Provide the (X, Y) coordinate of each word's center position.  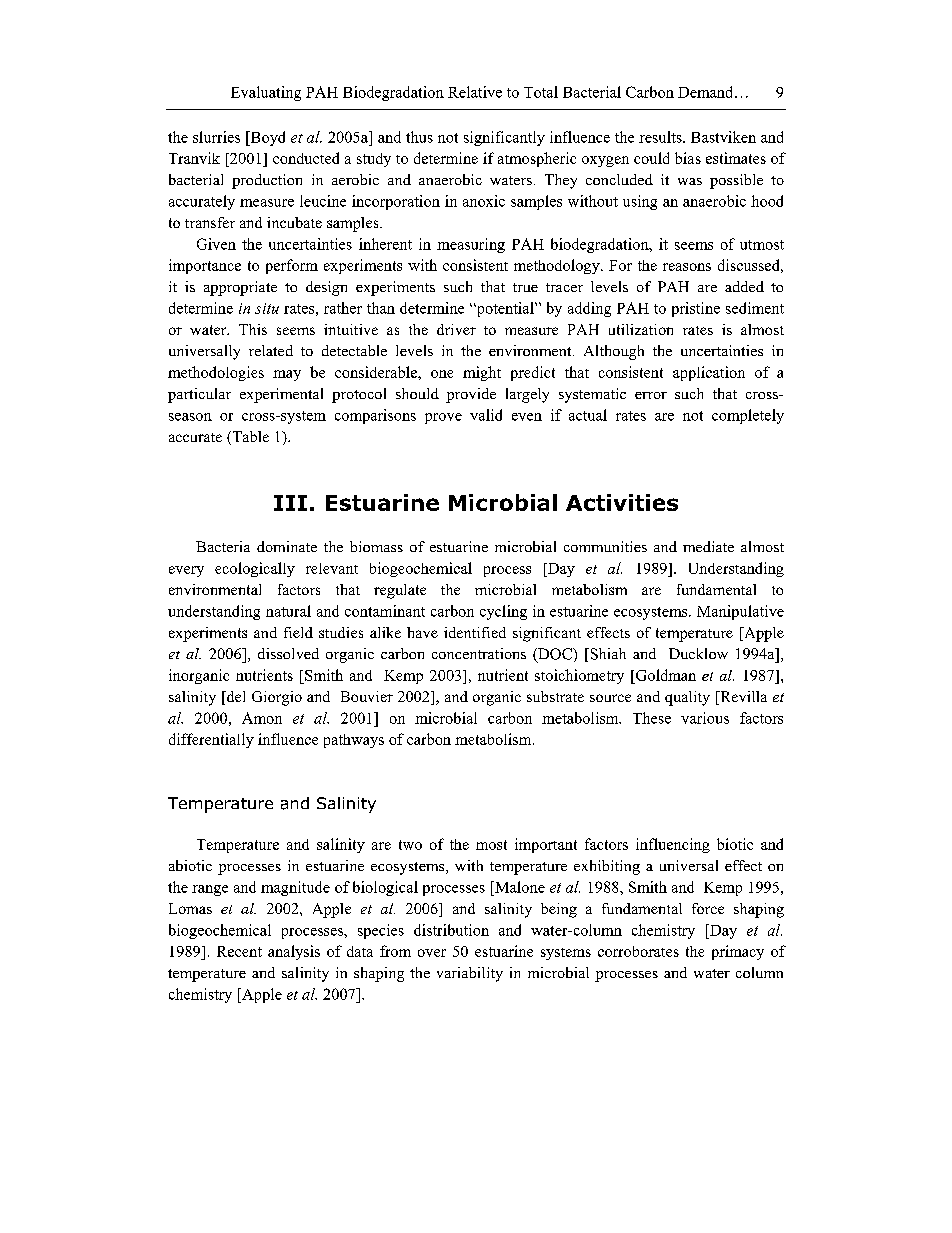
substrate (555, 696)
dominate (287, 546)
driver (456, 329)
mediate (708, 546)
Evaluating (266, 93)
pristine (696, 309)
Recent (239, 951)
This (253, 329)
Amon (262, 718)
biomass (376, 546)
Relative (475, 92)
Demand (707, 92)
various (705, 718)
